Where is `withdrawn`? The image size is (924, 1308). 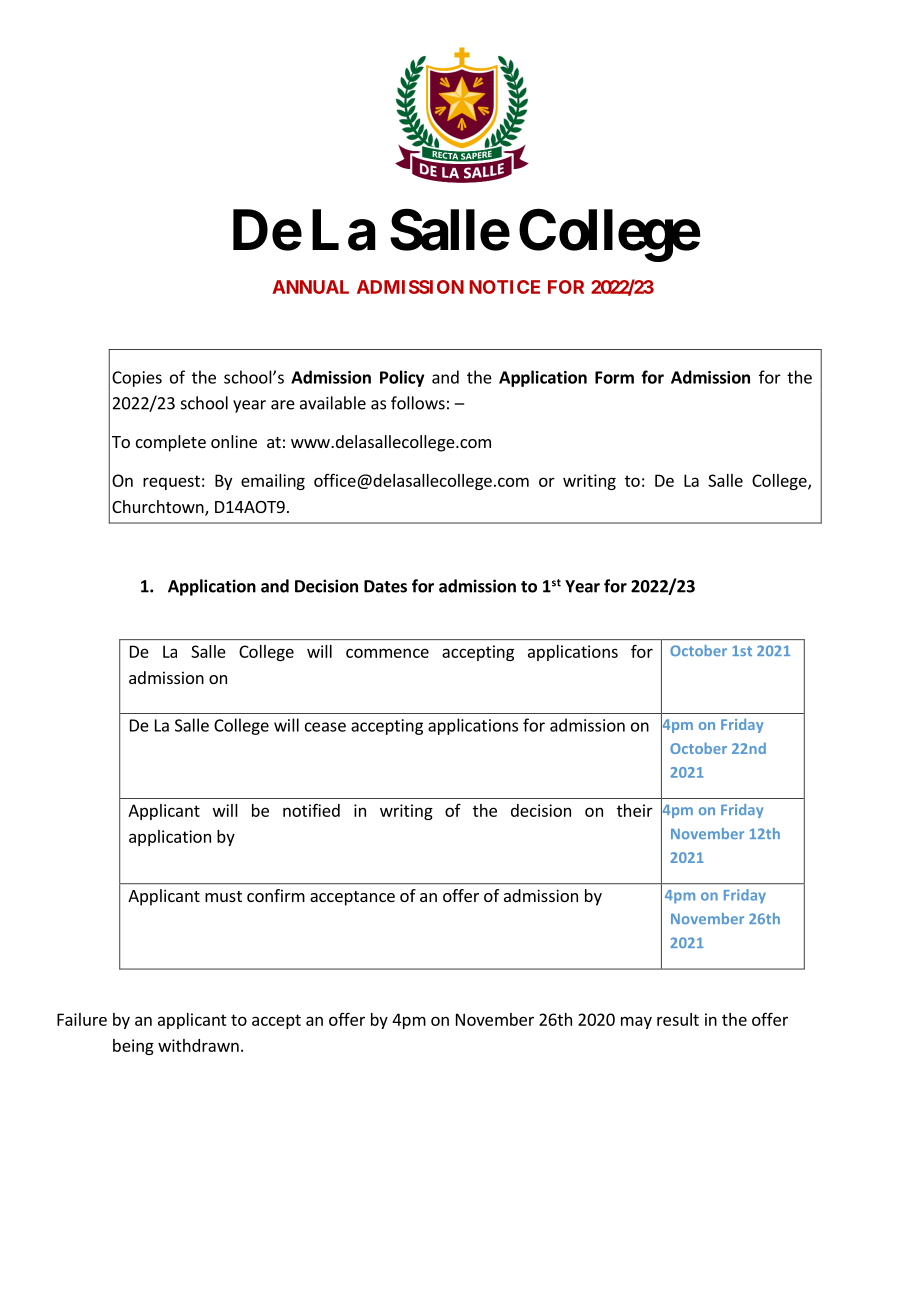 withdrawn is located at coordinates (198, 1045).
